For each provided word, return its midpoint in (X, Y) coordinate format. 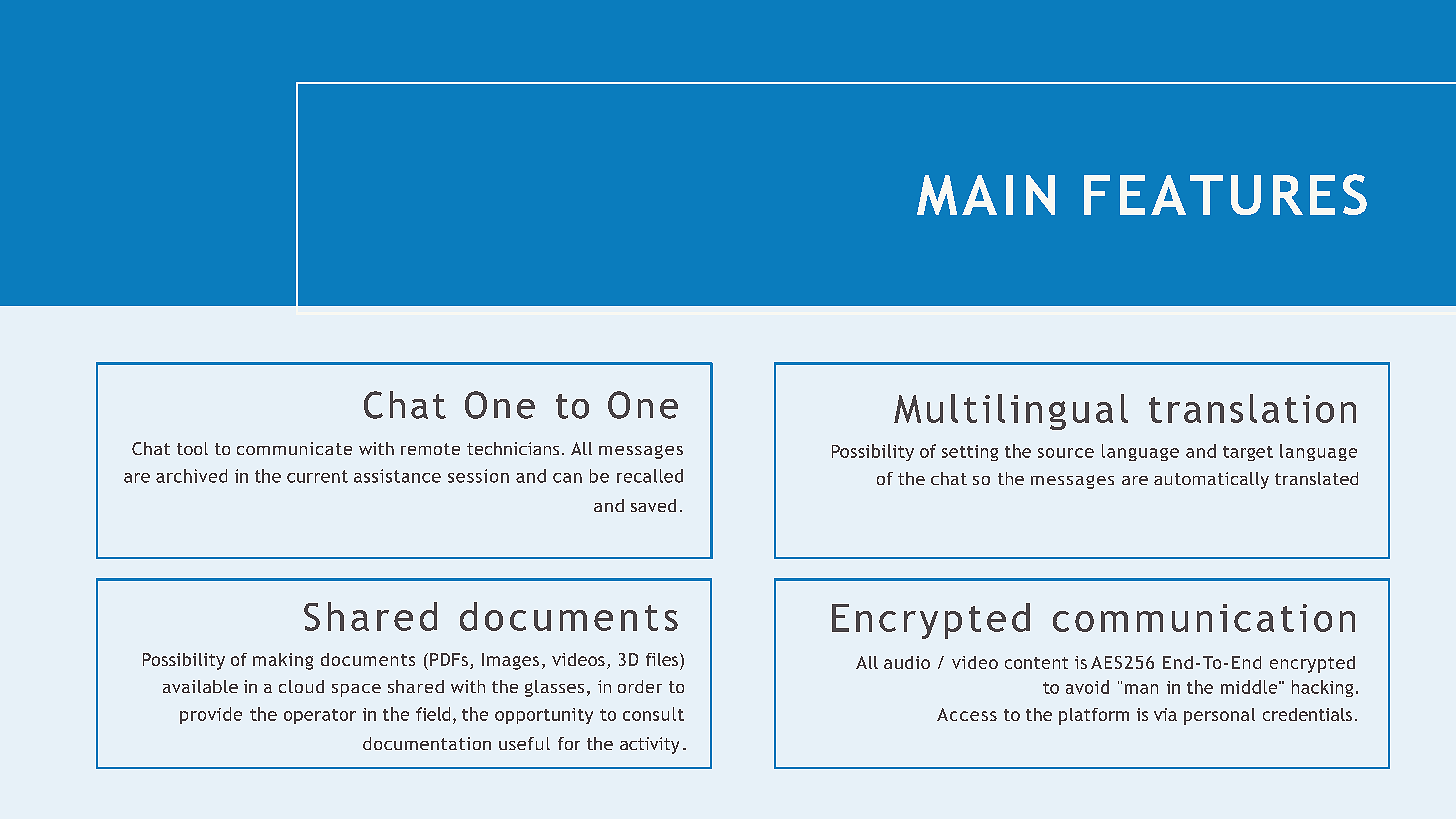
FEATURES (1225, 194)
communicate (294, 448)
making (283, 661)
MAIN (986, 195)
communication (1204, 618)
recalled (650, 476)
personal (1219, 716)
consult (653, 714)
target (1248, 453)
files (663, 659)
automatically (1211, 480)
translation (1252, 408)
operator (320, 716)
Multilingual (1011, 412)
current (317, 476)
